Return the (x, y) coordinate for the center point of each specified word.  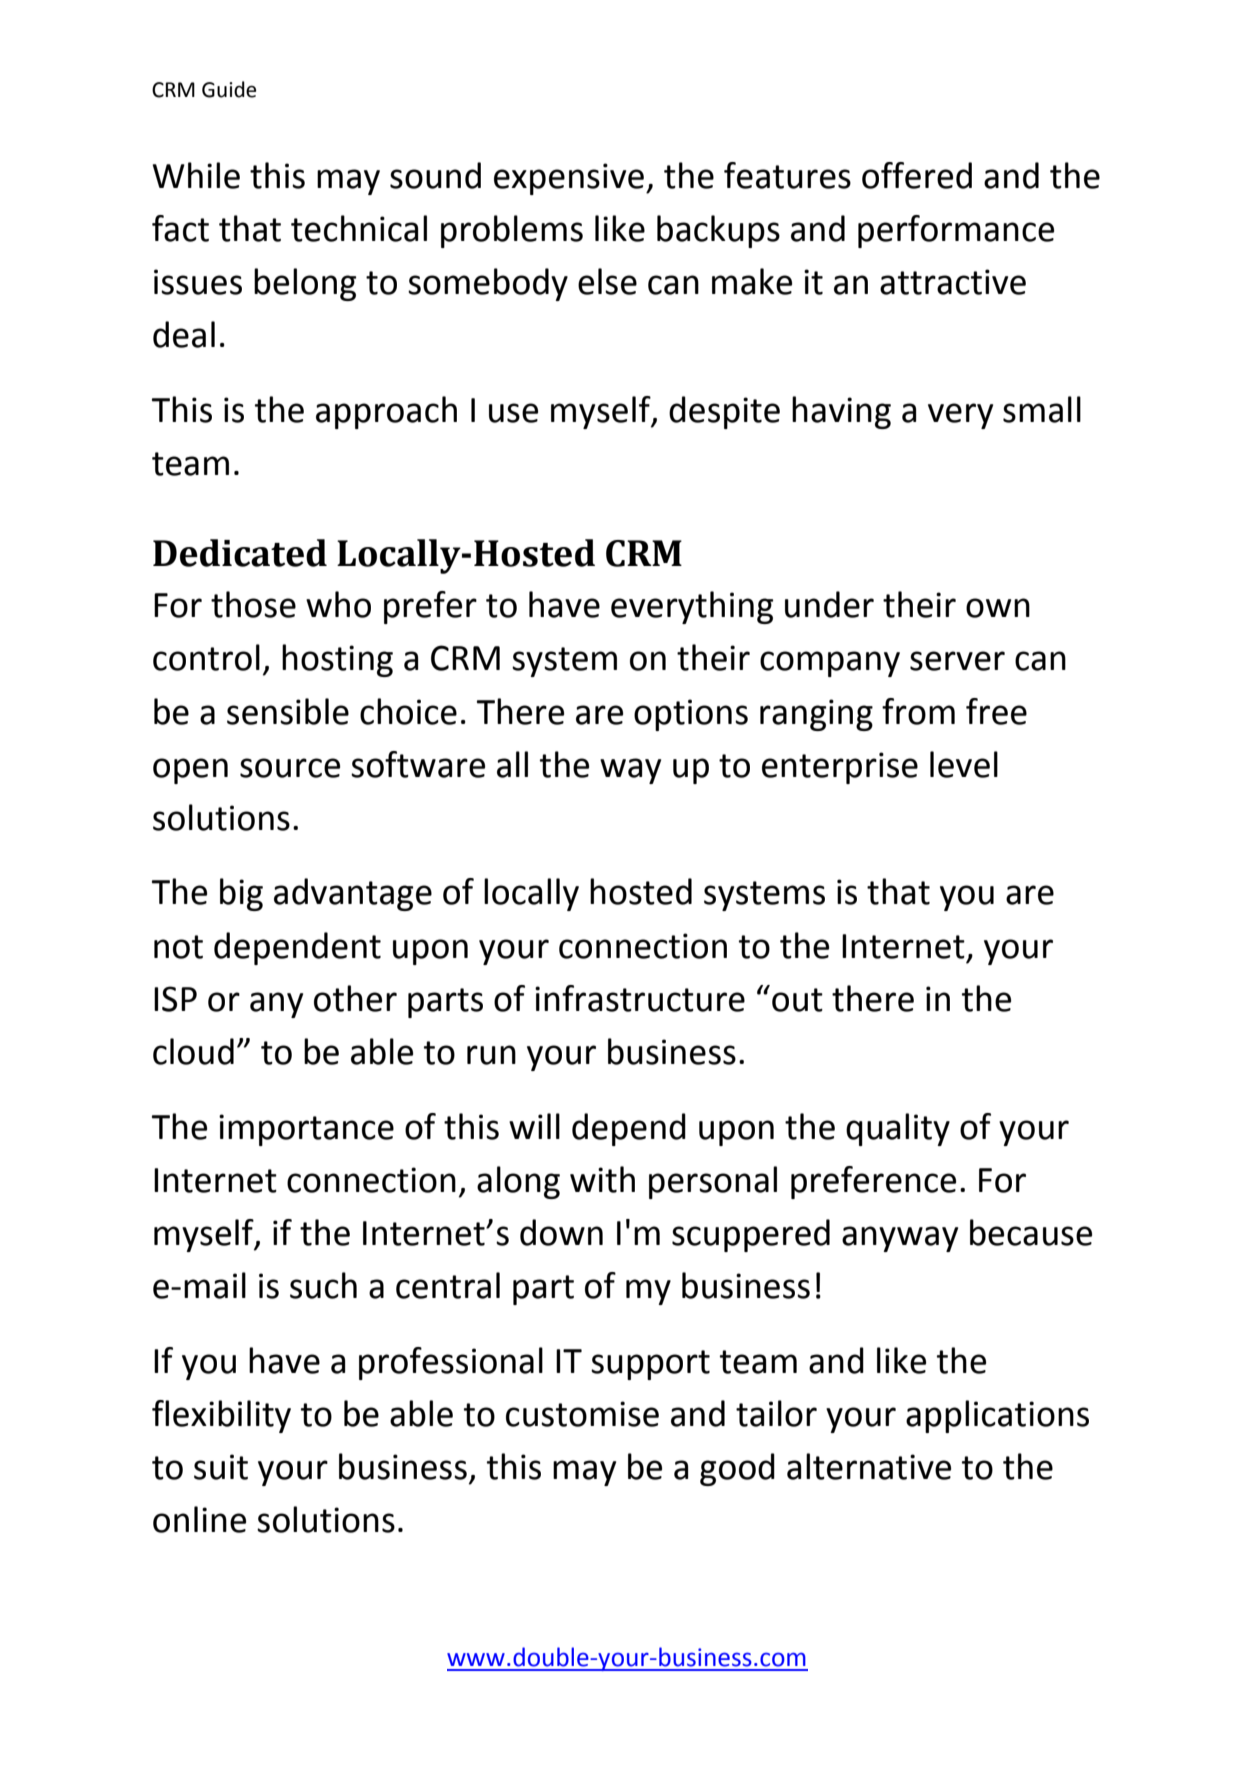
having (841, 412)
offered (917, 175)
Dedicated (240, 553)
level (964, 764)
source (290, 768)
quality (898, 1129)
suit (221, 1467)
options (691, 715)
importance (306, 1130)
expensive (569, 179)
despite (724, 412)
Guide (229, 89)
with (602, 1179)
